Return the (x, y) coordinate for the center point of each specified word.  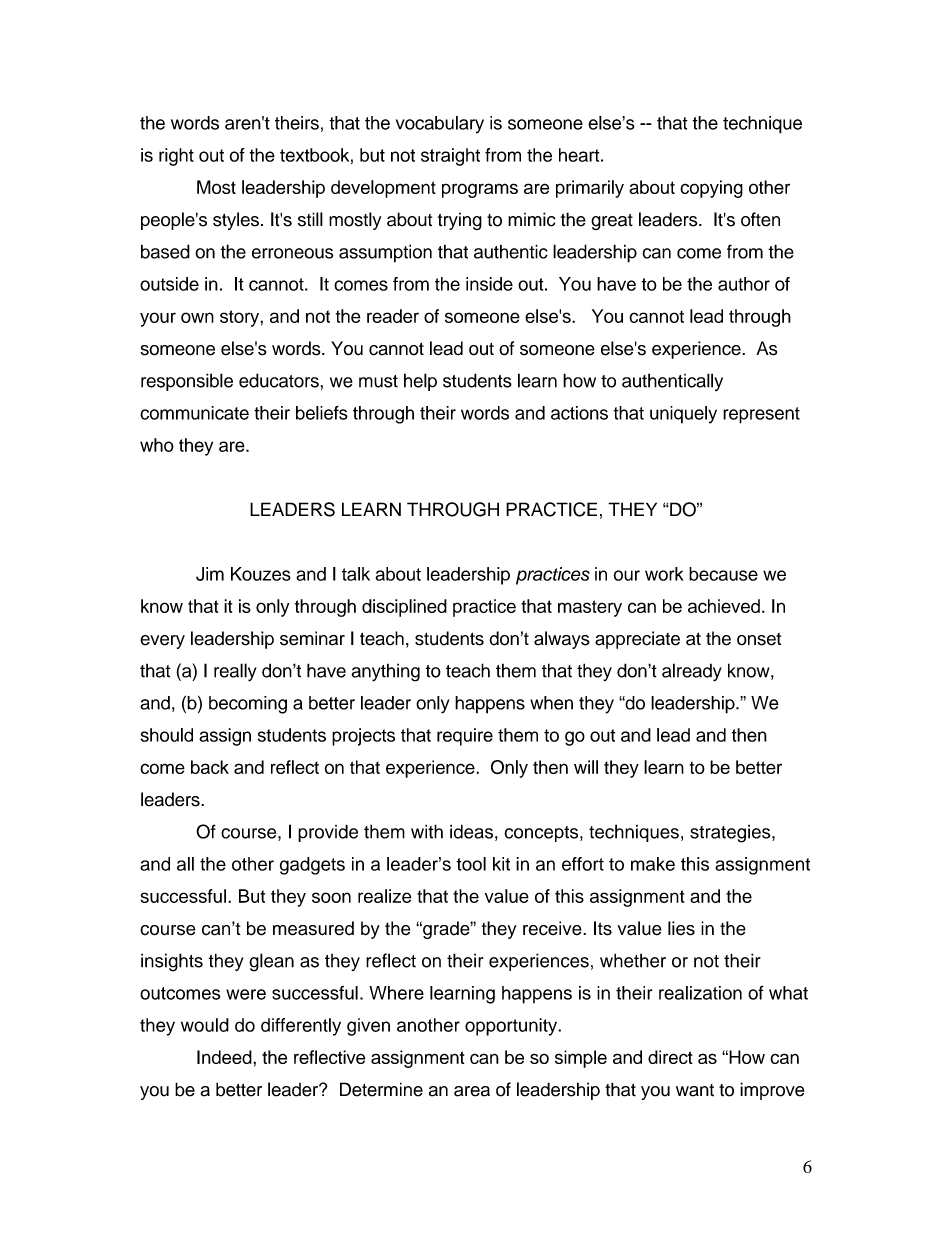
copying (711, 189)
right (176, 157)
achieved (724, 606)
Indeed (225, 1057)
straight (450, 157)
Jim (210, 574)
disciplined (404, 608)
